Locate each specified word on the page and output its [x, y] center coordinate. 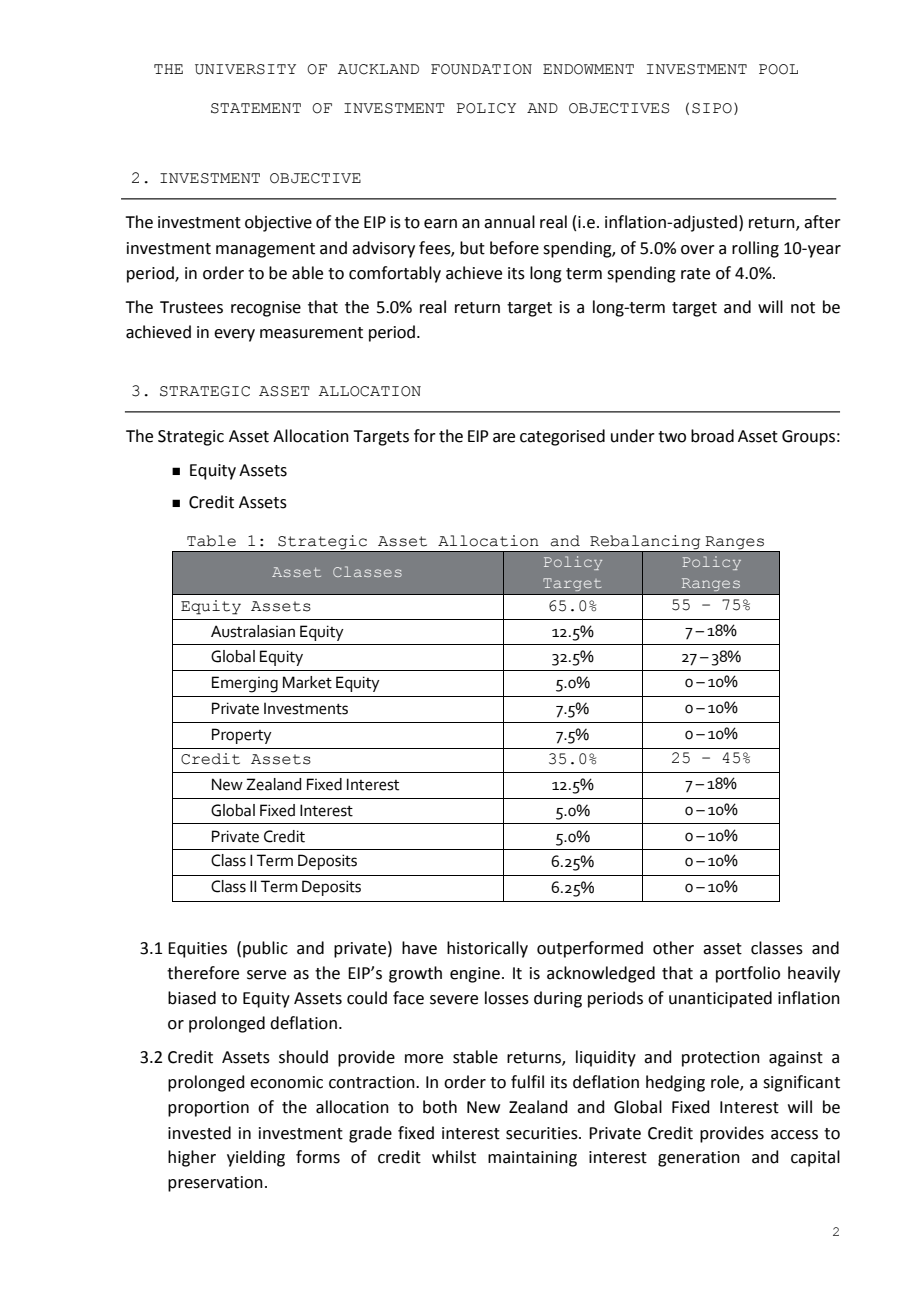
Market [307, 682]
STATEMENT [256, 108]
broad [712, 436]
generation [699, 1159]
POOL [778, 69]
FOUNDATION [481, 69]
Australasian [253, 631]
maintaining [532, 1159]
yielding [256, 1158]
